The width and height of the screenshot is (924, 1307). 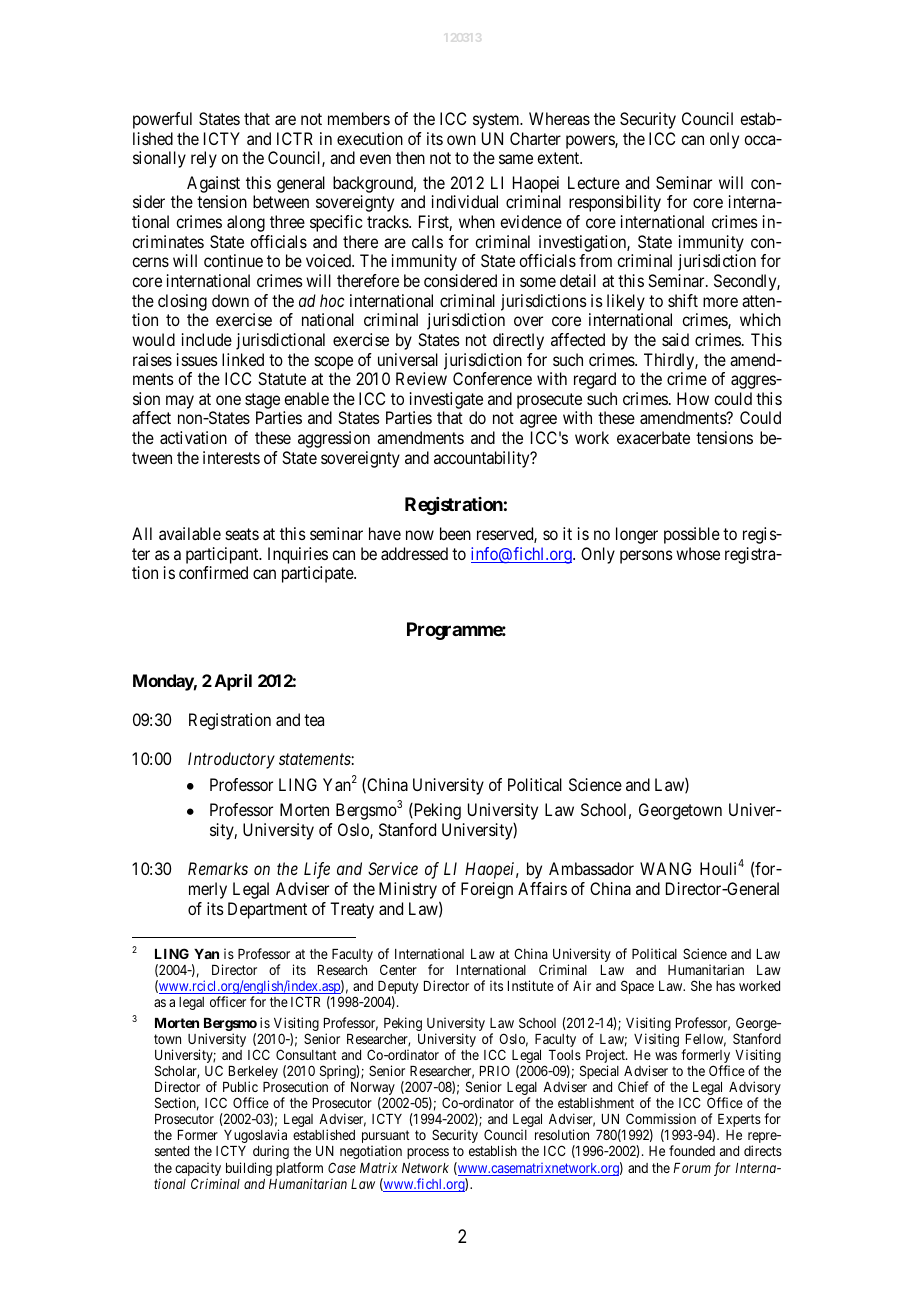 I want to click on responsibility, so click(x=615, y=203).
